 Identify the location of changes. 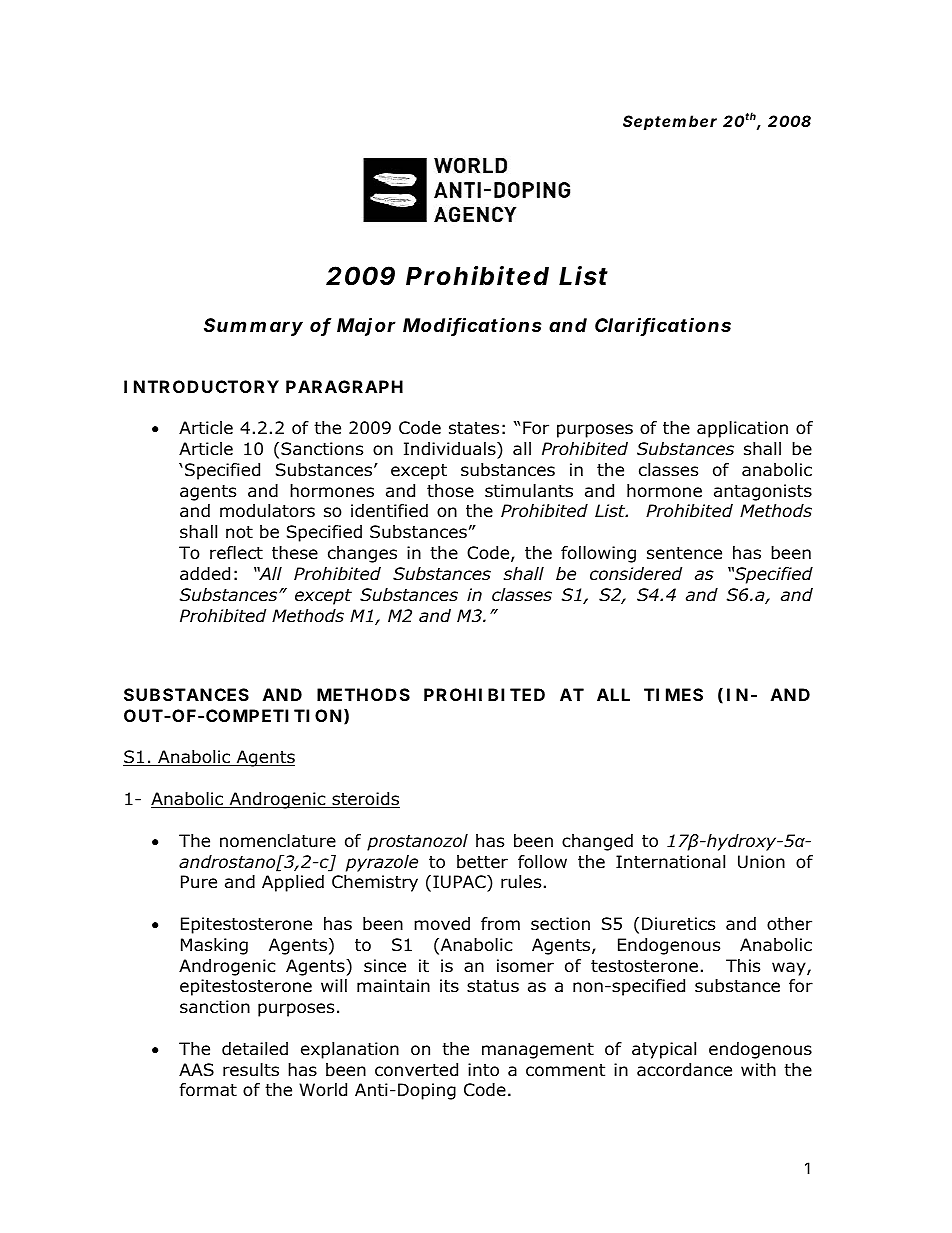
(362, 554).
